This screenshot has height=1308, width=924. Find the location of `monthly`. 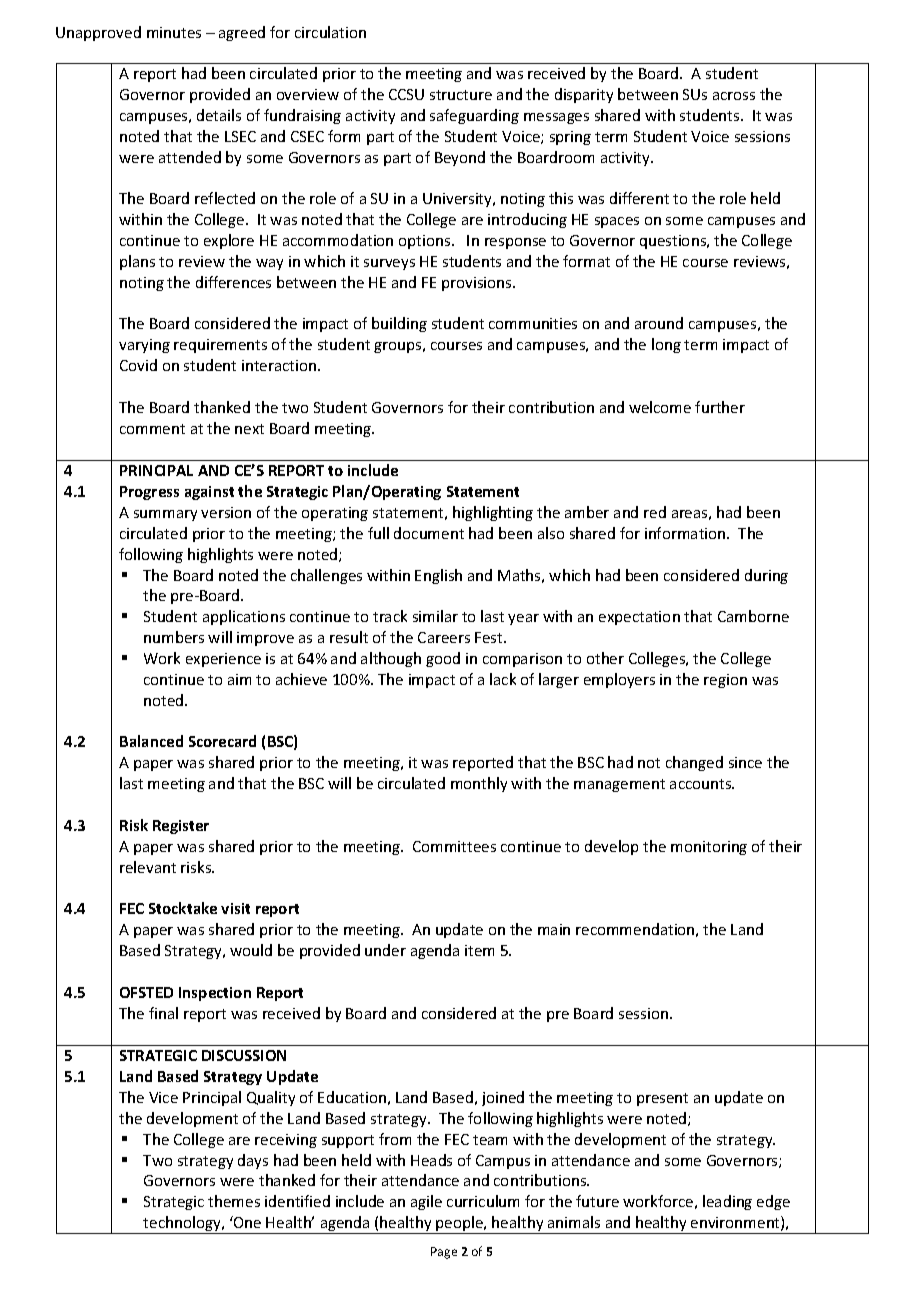

monthly is located at coordinates (479, 784).
